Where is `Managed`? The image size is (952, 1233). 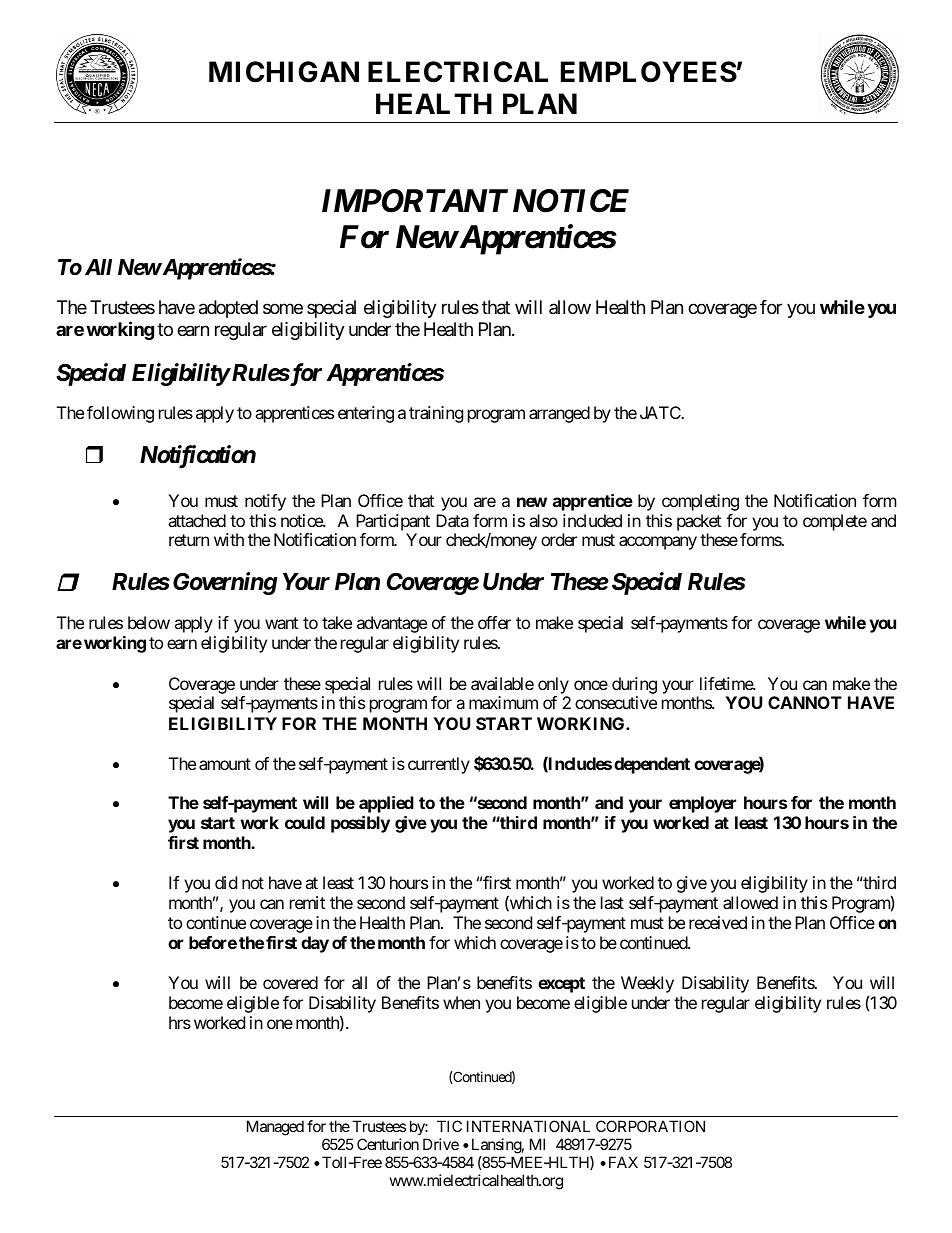 Managed is located at coordinates (275, 1128).
